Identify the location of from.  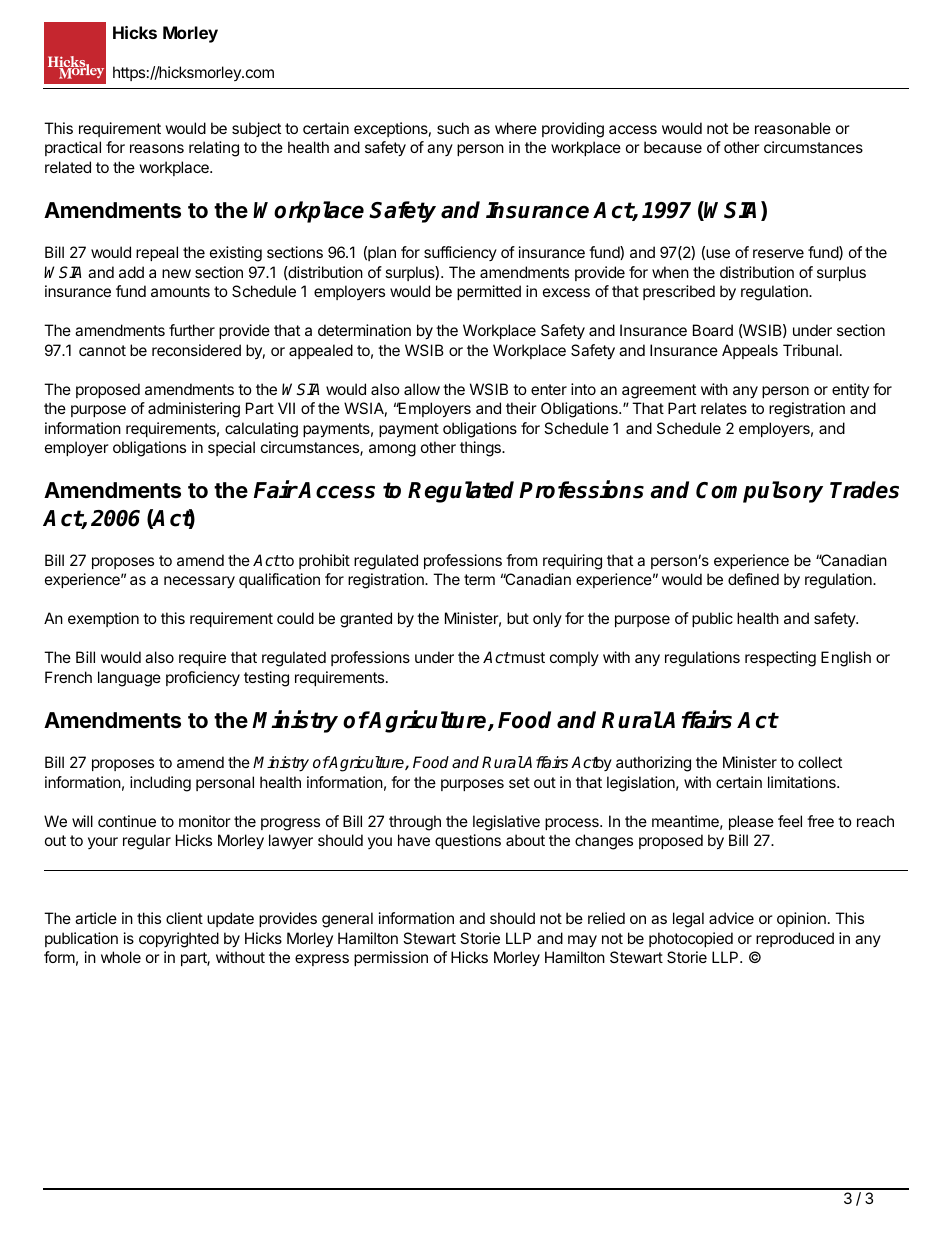
(521, 560).
